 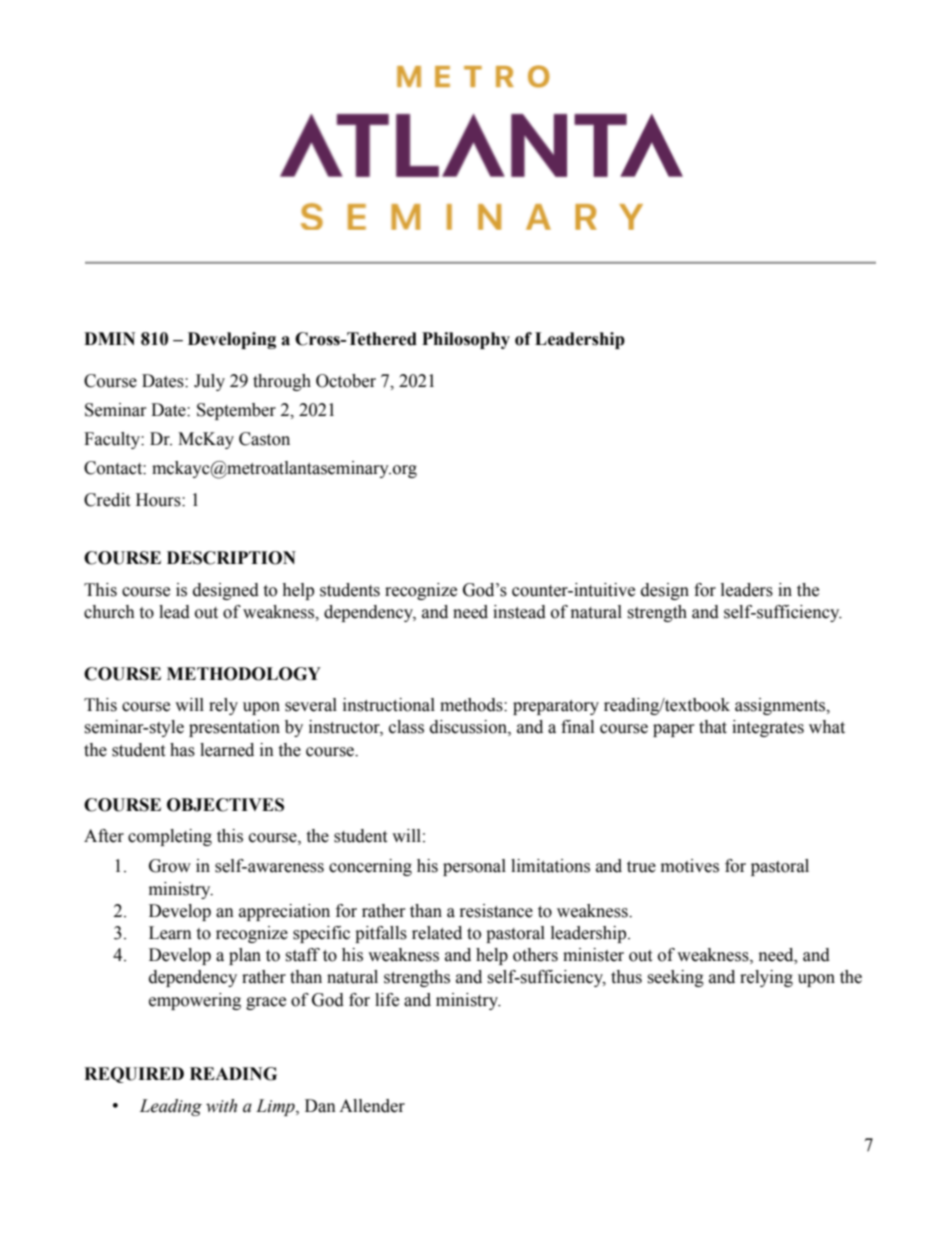 What do you see at coordinates (466, 340) in the page?
I see `Philosophy` at bounding box center [466, 340].
